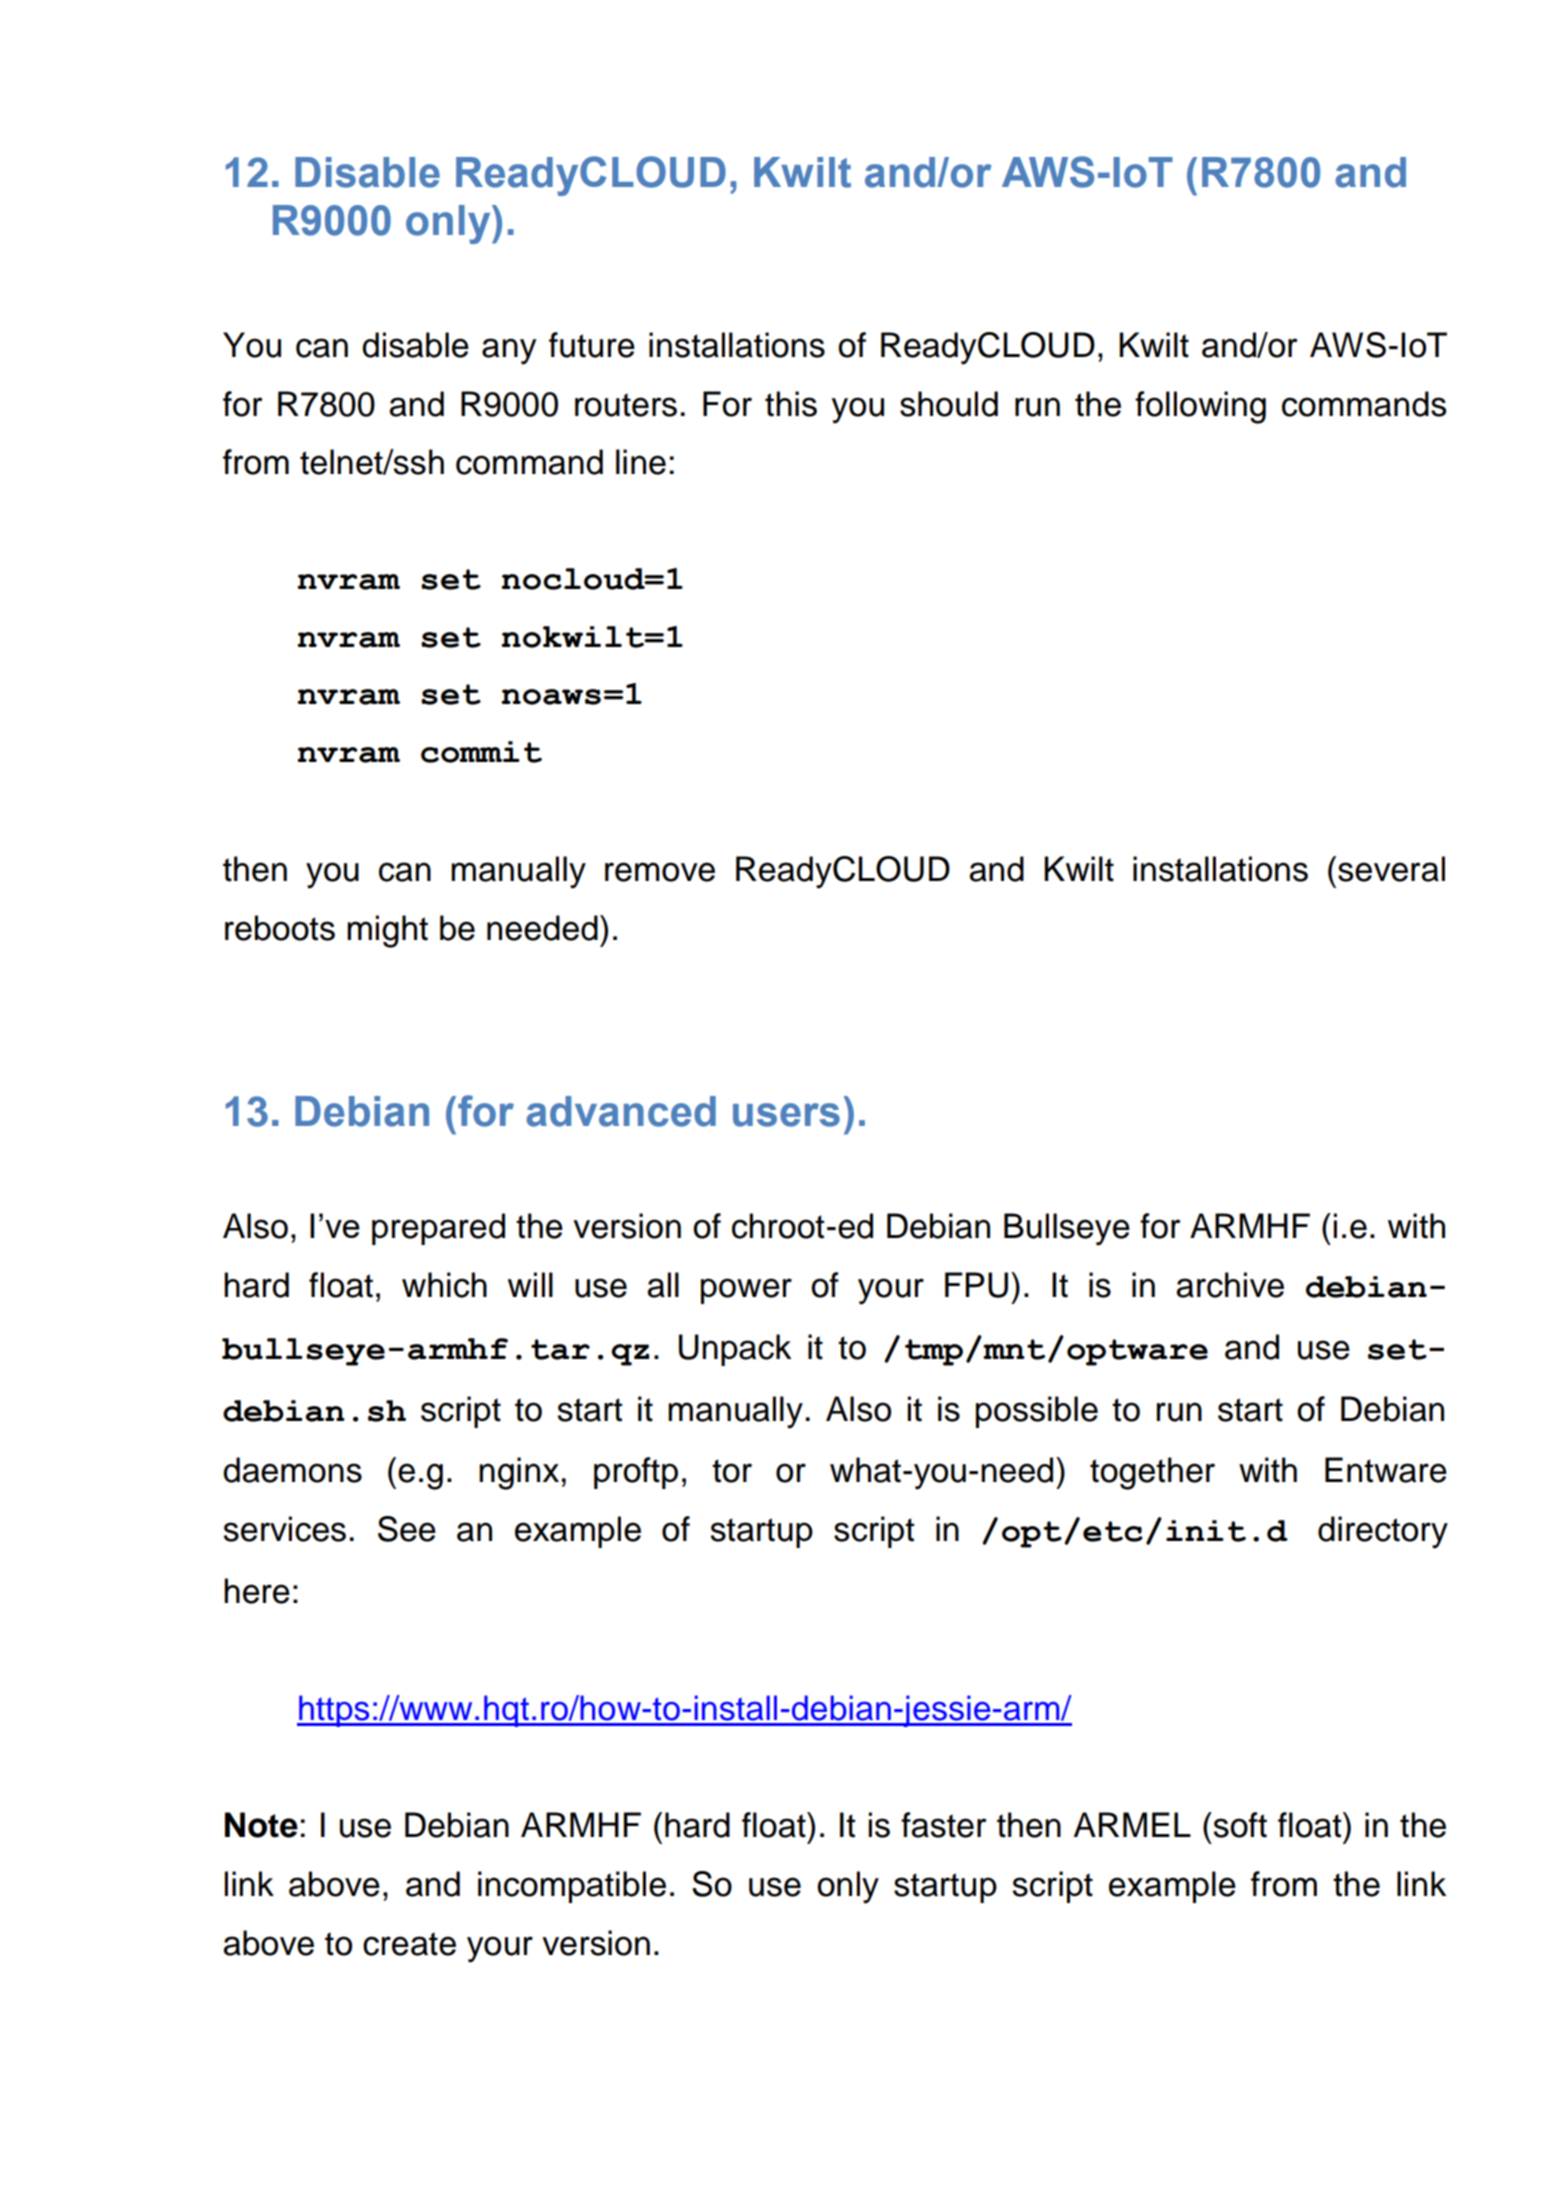  What do you see at coordinates (660, 872) in the document?
I see `remove` at bounding box center [660, 872].
